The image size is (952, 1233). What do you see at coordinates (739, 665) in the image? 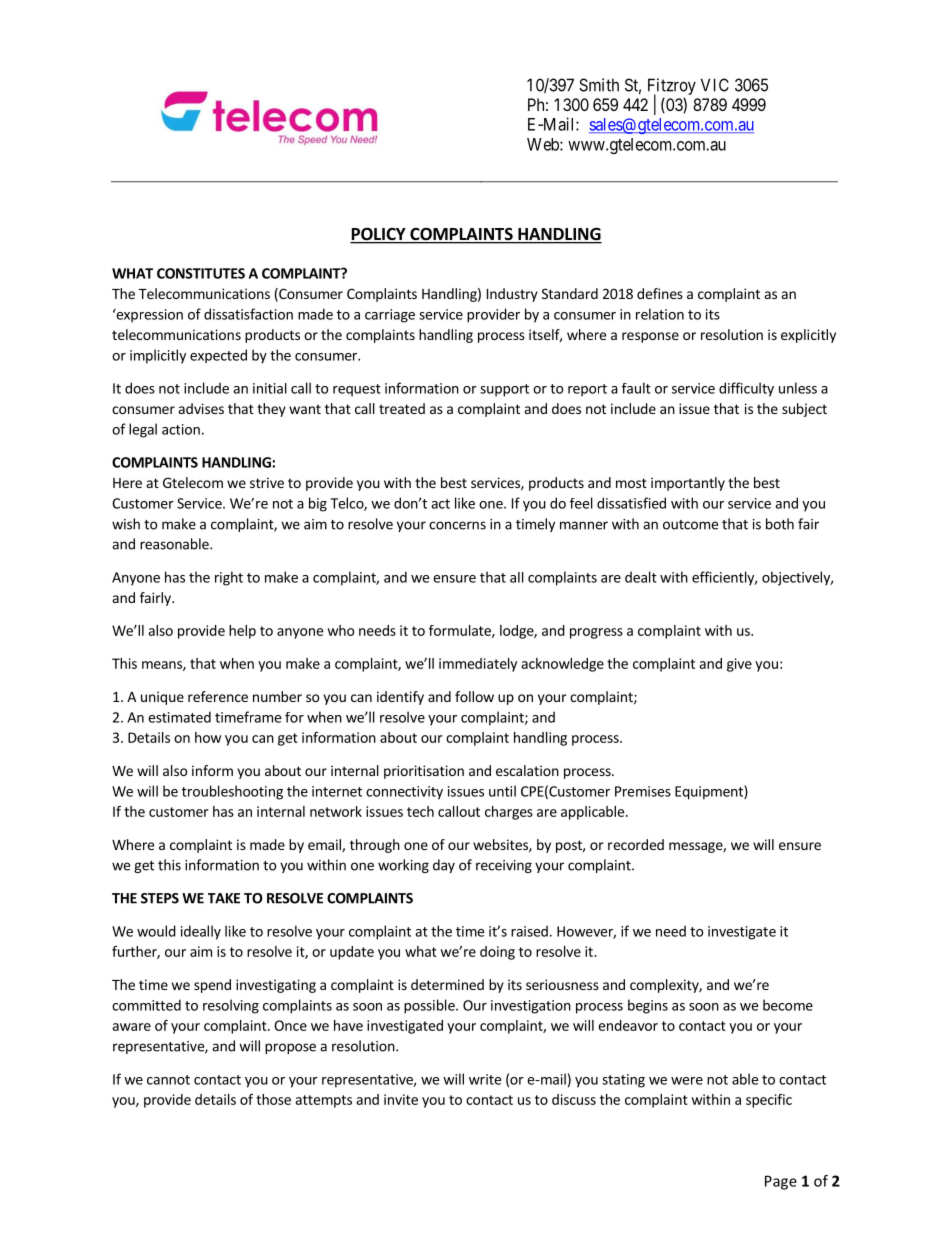
I see `give` at bounding box center [739, 665].
